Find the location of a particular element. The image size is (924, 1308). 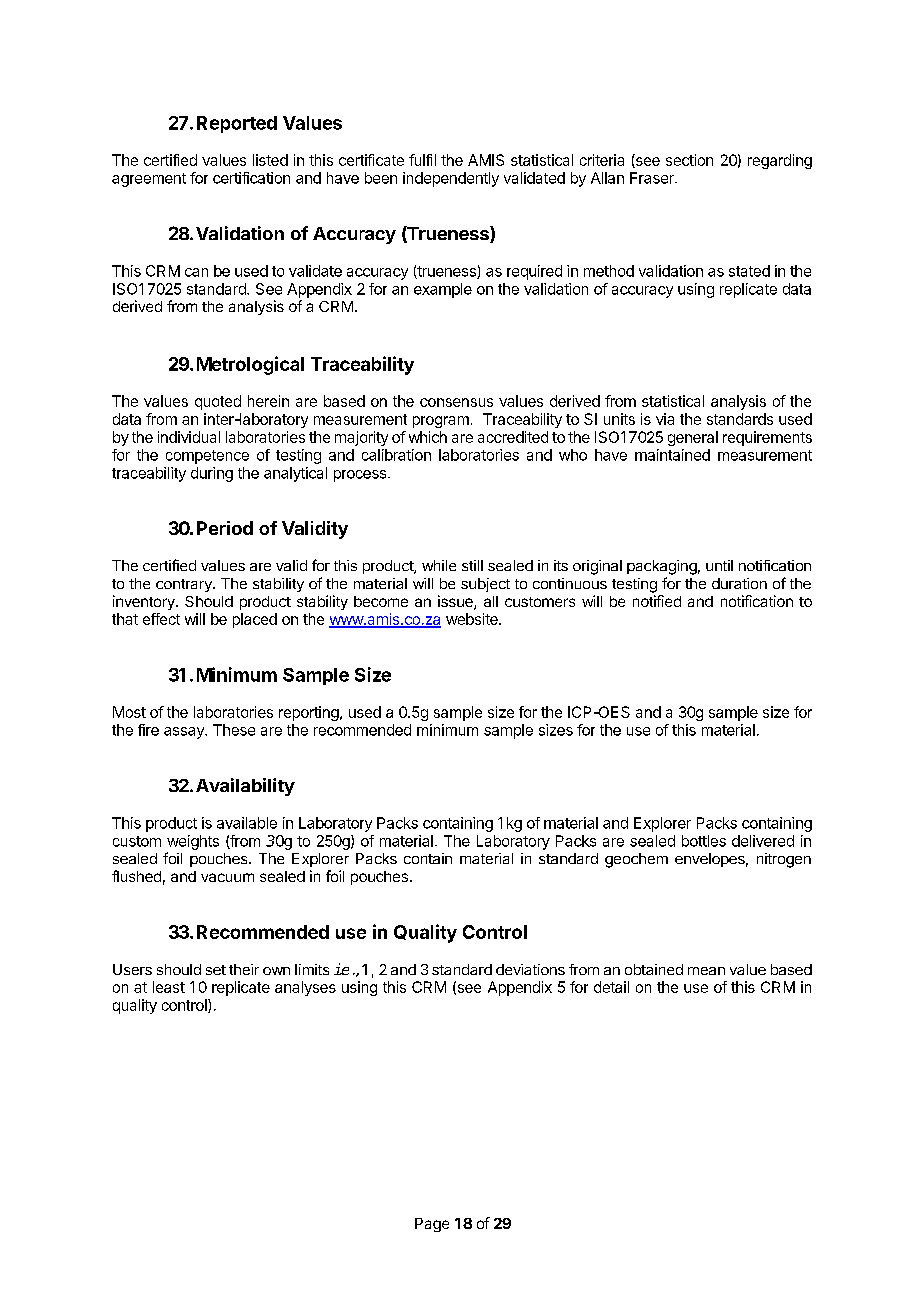

detail is located at coordinates (611, 987).
